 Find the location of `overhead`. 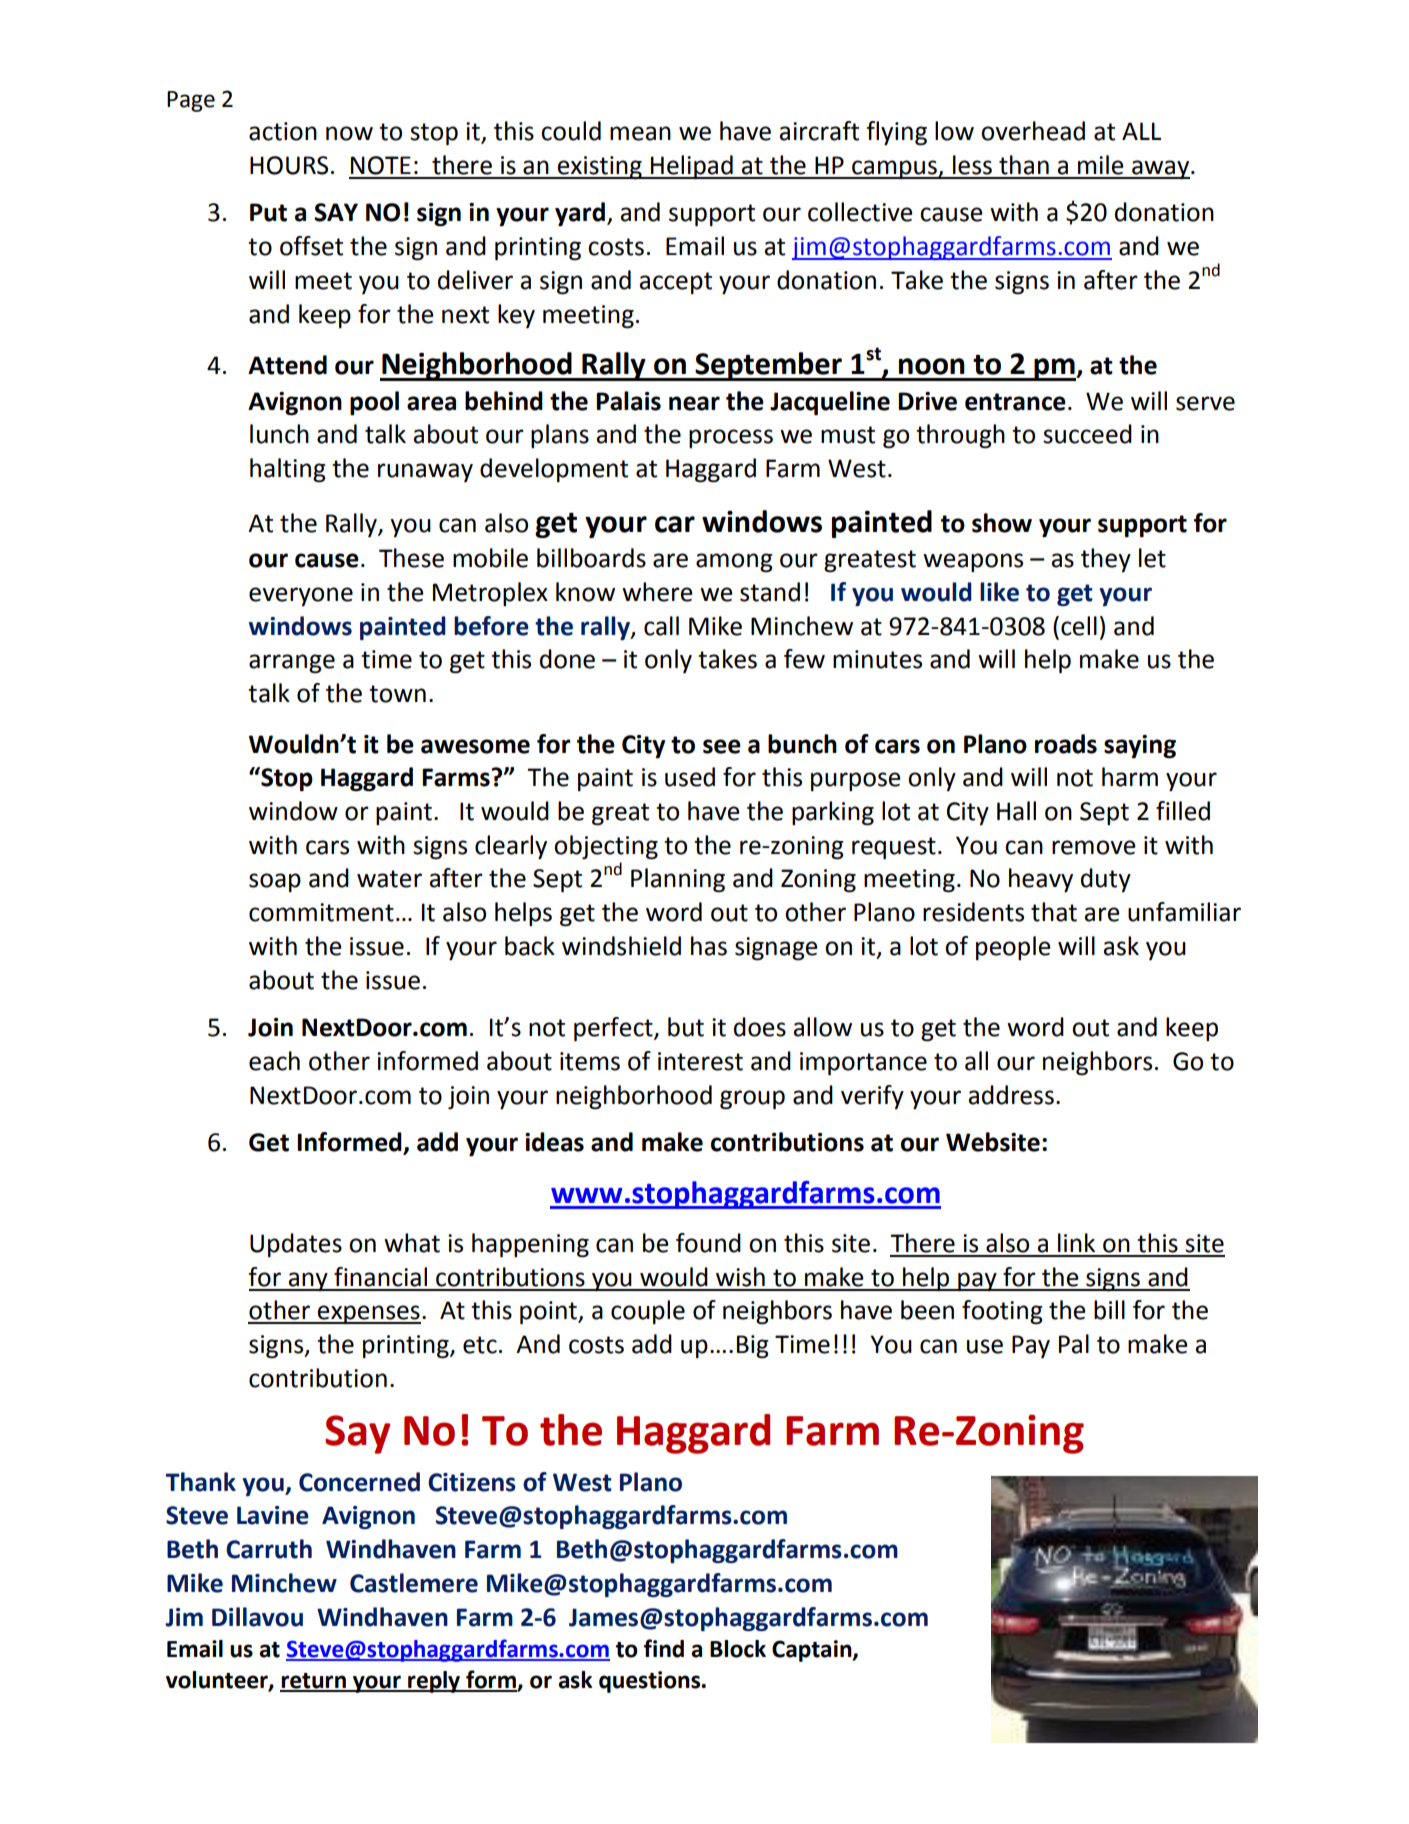

overhead is located at coordinates (1033, 131).
